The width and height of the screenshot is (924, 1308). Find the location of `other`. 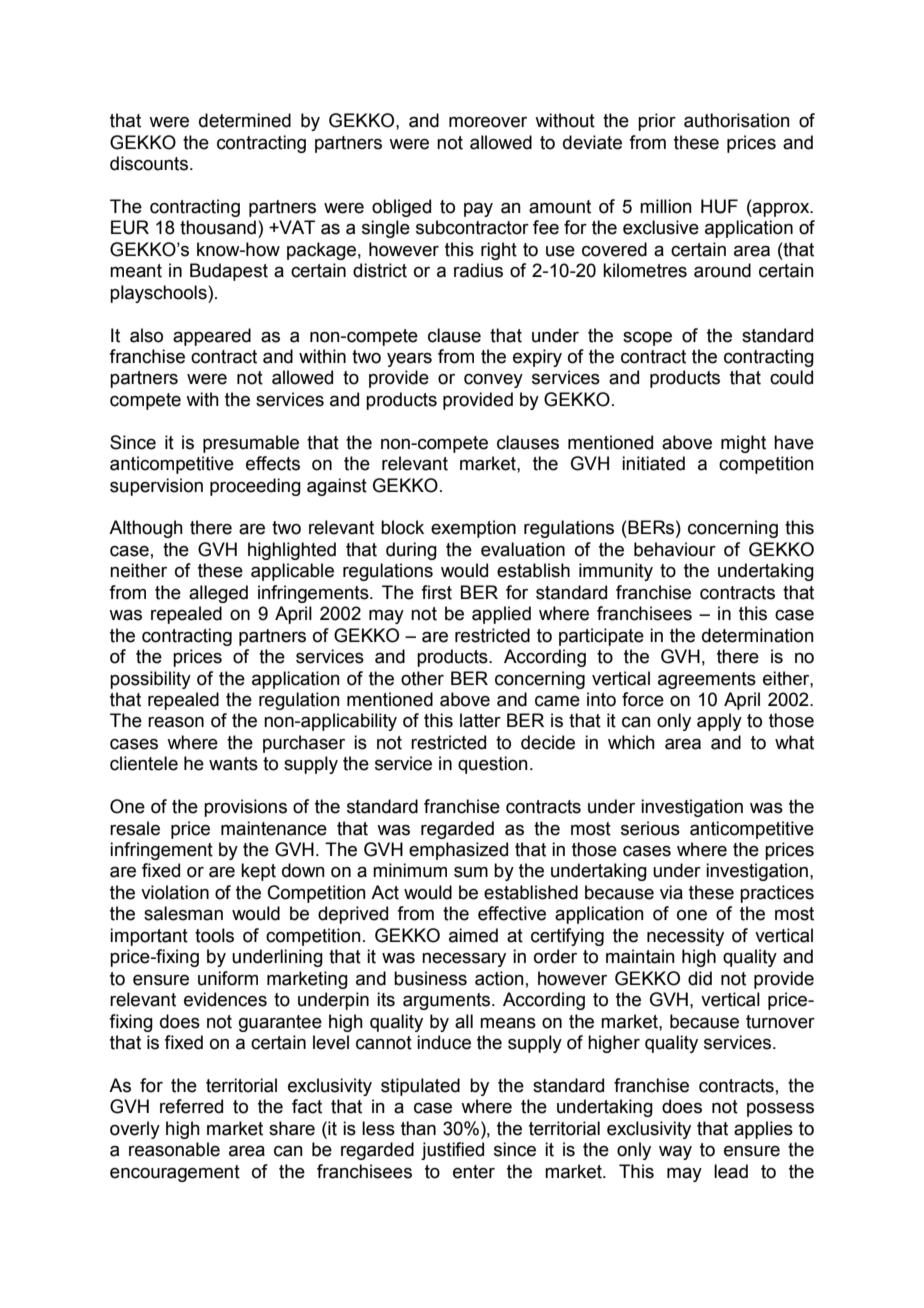

other is located at coordinates (422, 678).
